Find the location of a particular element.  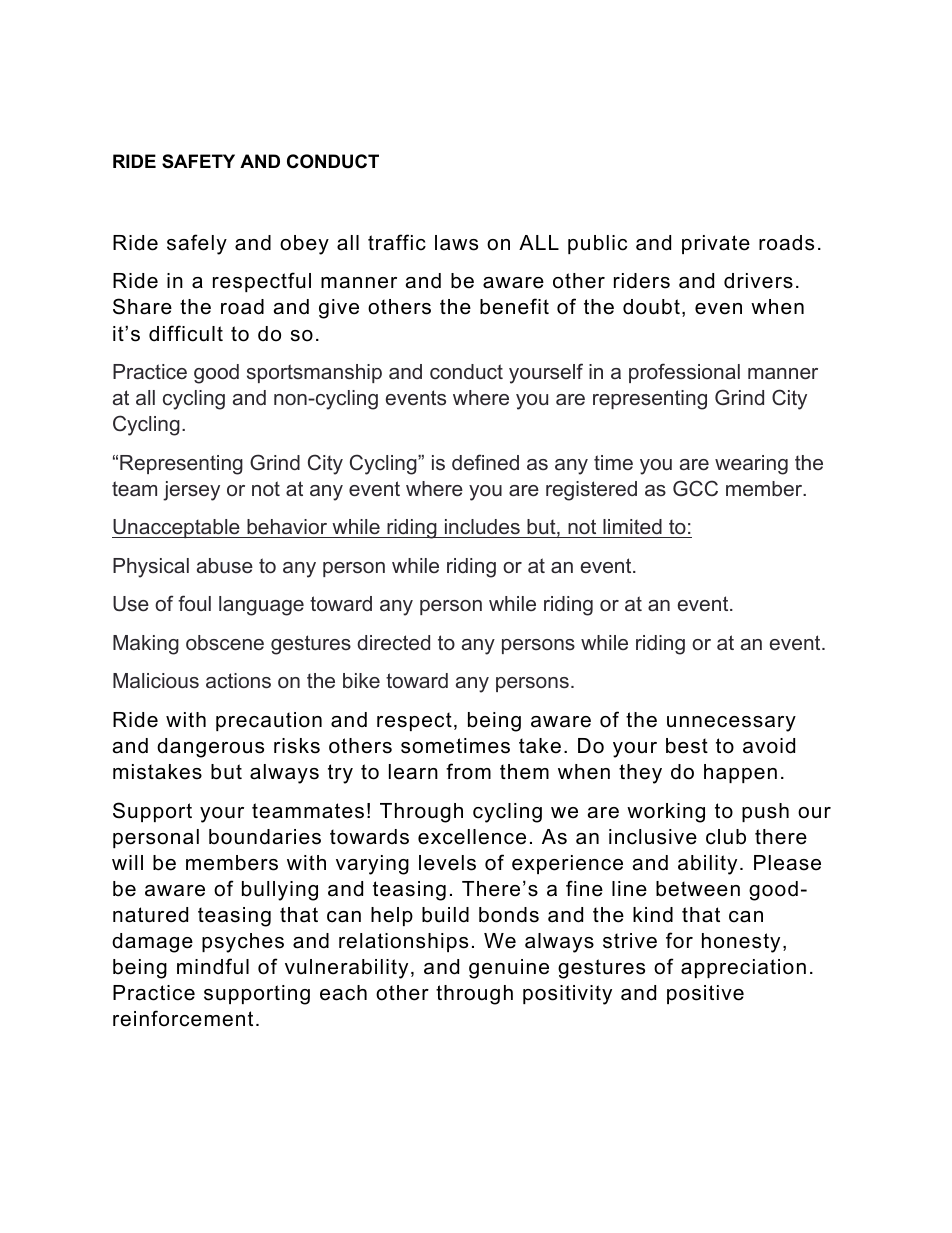

dangerous is located at coordinates (210, 748).
